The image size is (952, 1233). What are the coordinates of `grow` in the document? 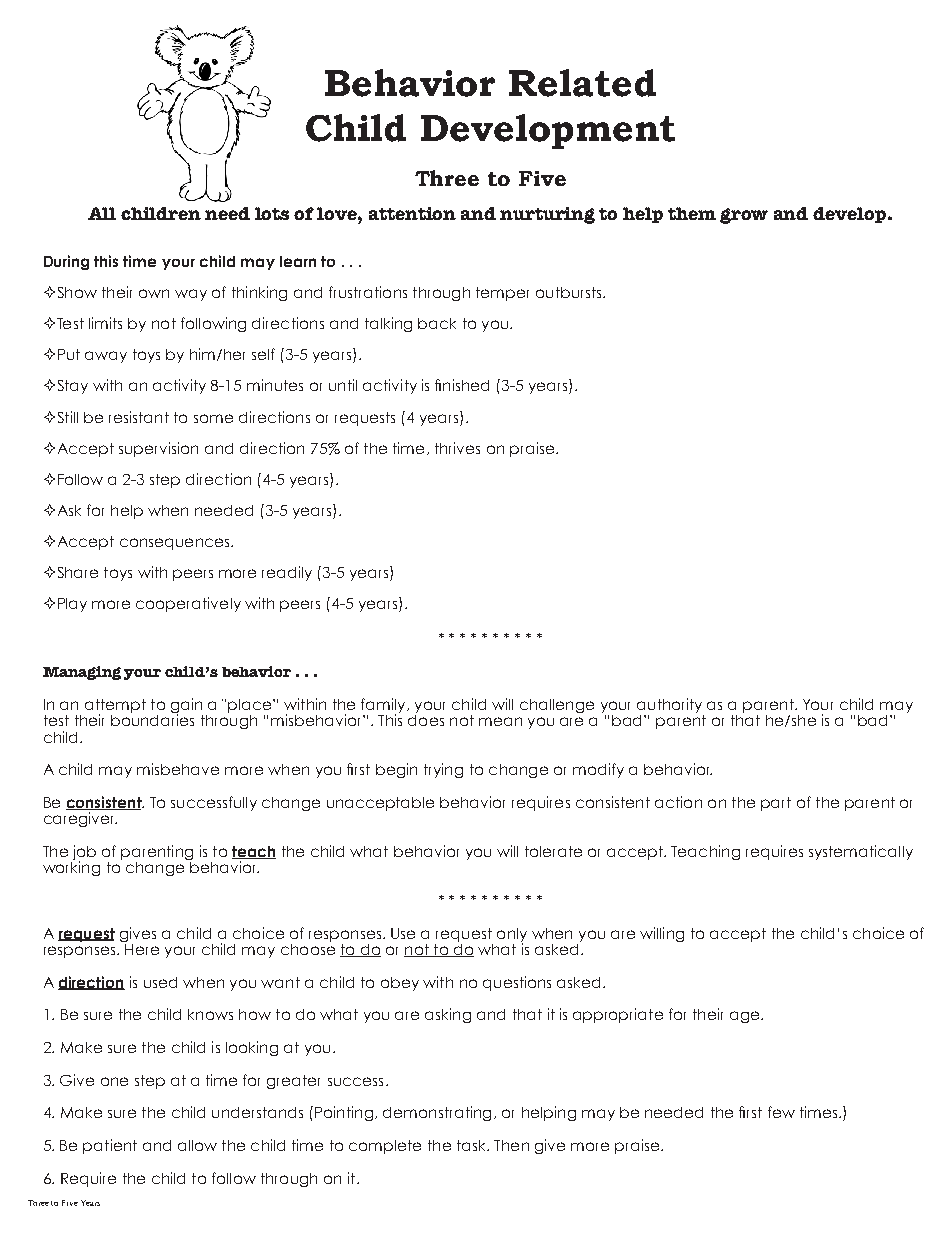 It's located at (744, 216).
